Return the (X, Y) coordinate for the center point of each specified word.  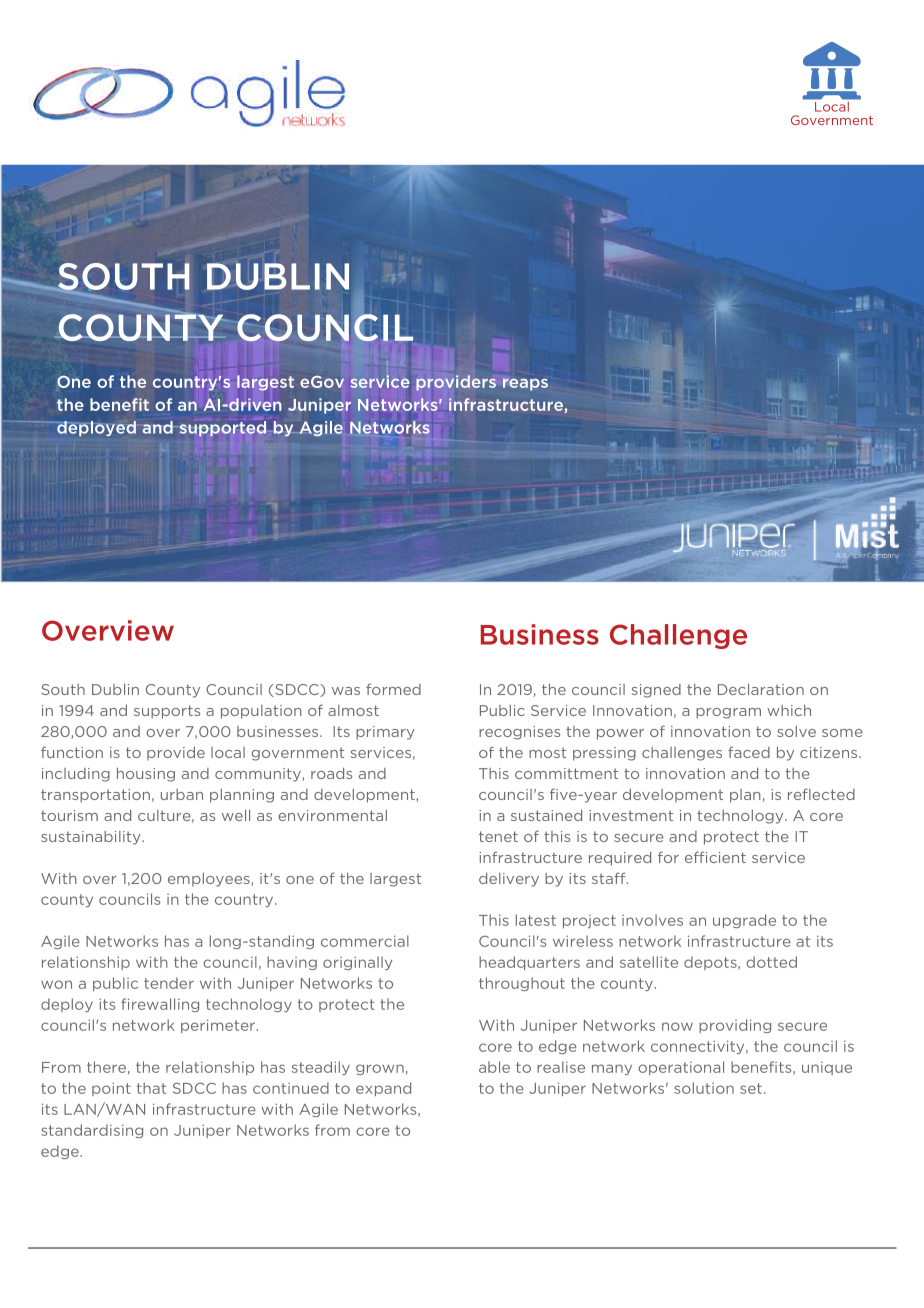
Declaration (761, 689)
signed (656, 691)
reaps (525, 384)
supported (223, 428)
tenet (498, 836)
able (494, 1067)
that (151, 1088)
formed (393, 689)
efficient (715, 857)
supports (167, 712)
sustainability (92, 838)
